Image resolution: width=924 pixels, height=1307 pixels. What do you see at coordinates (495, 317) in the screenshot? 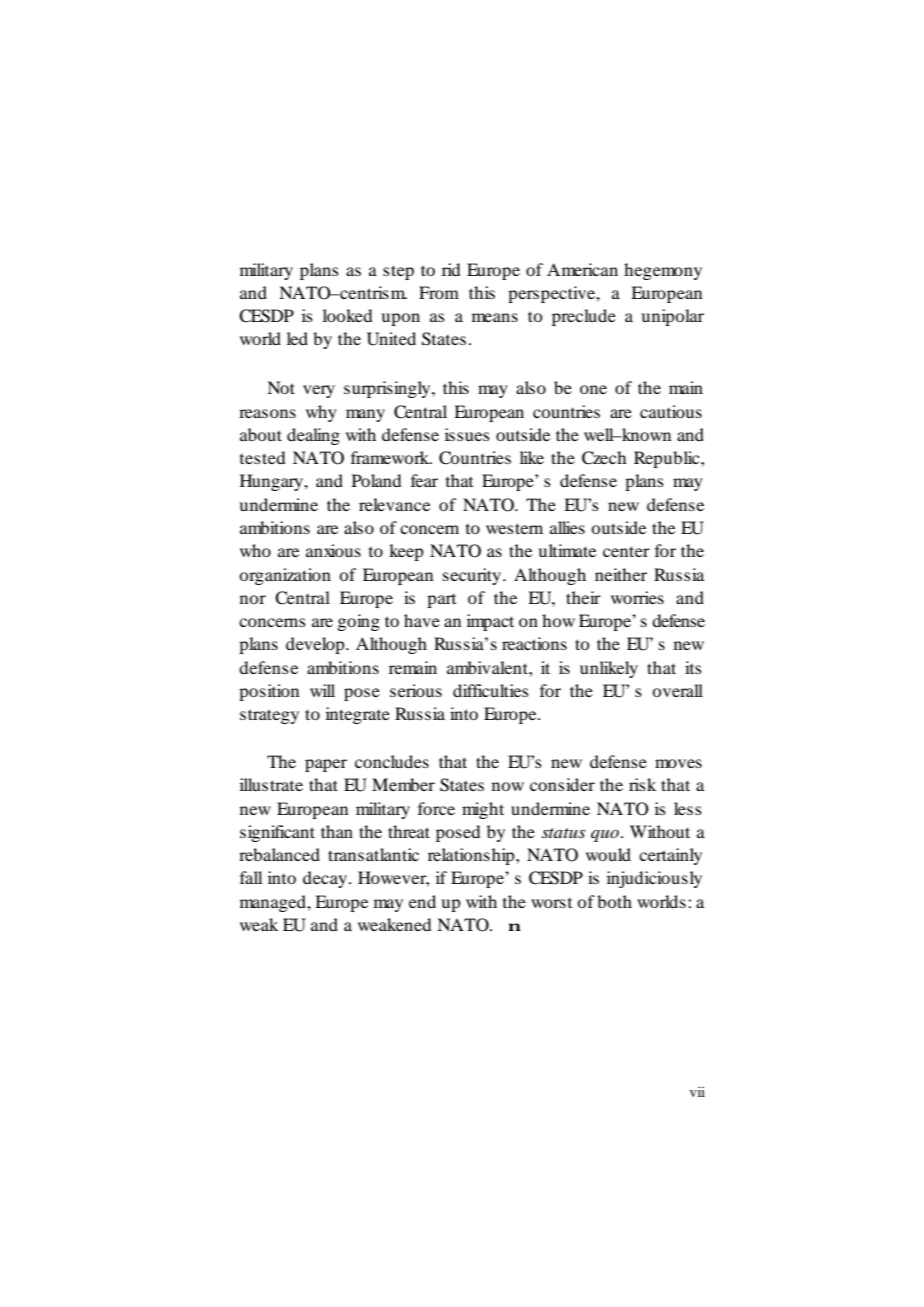
I see `means` at bounding box center [495, 317].
